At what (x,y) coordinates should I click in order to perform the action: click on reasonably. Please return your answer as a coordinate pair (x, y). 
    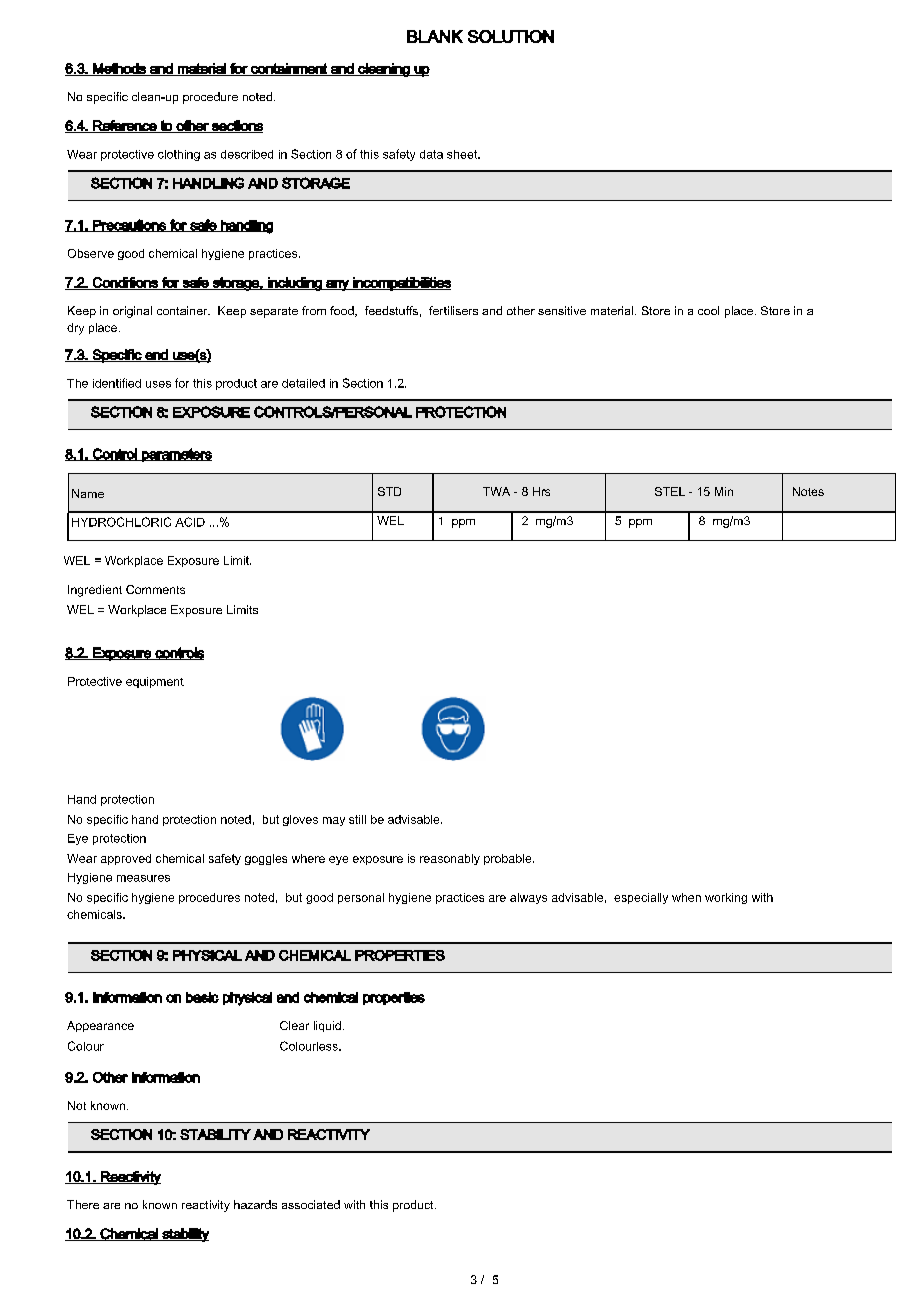
    Looking at the image, I should click on (450, 859).
